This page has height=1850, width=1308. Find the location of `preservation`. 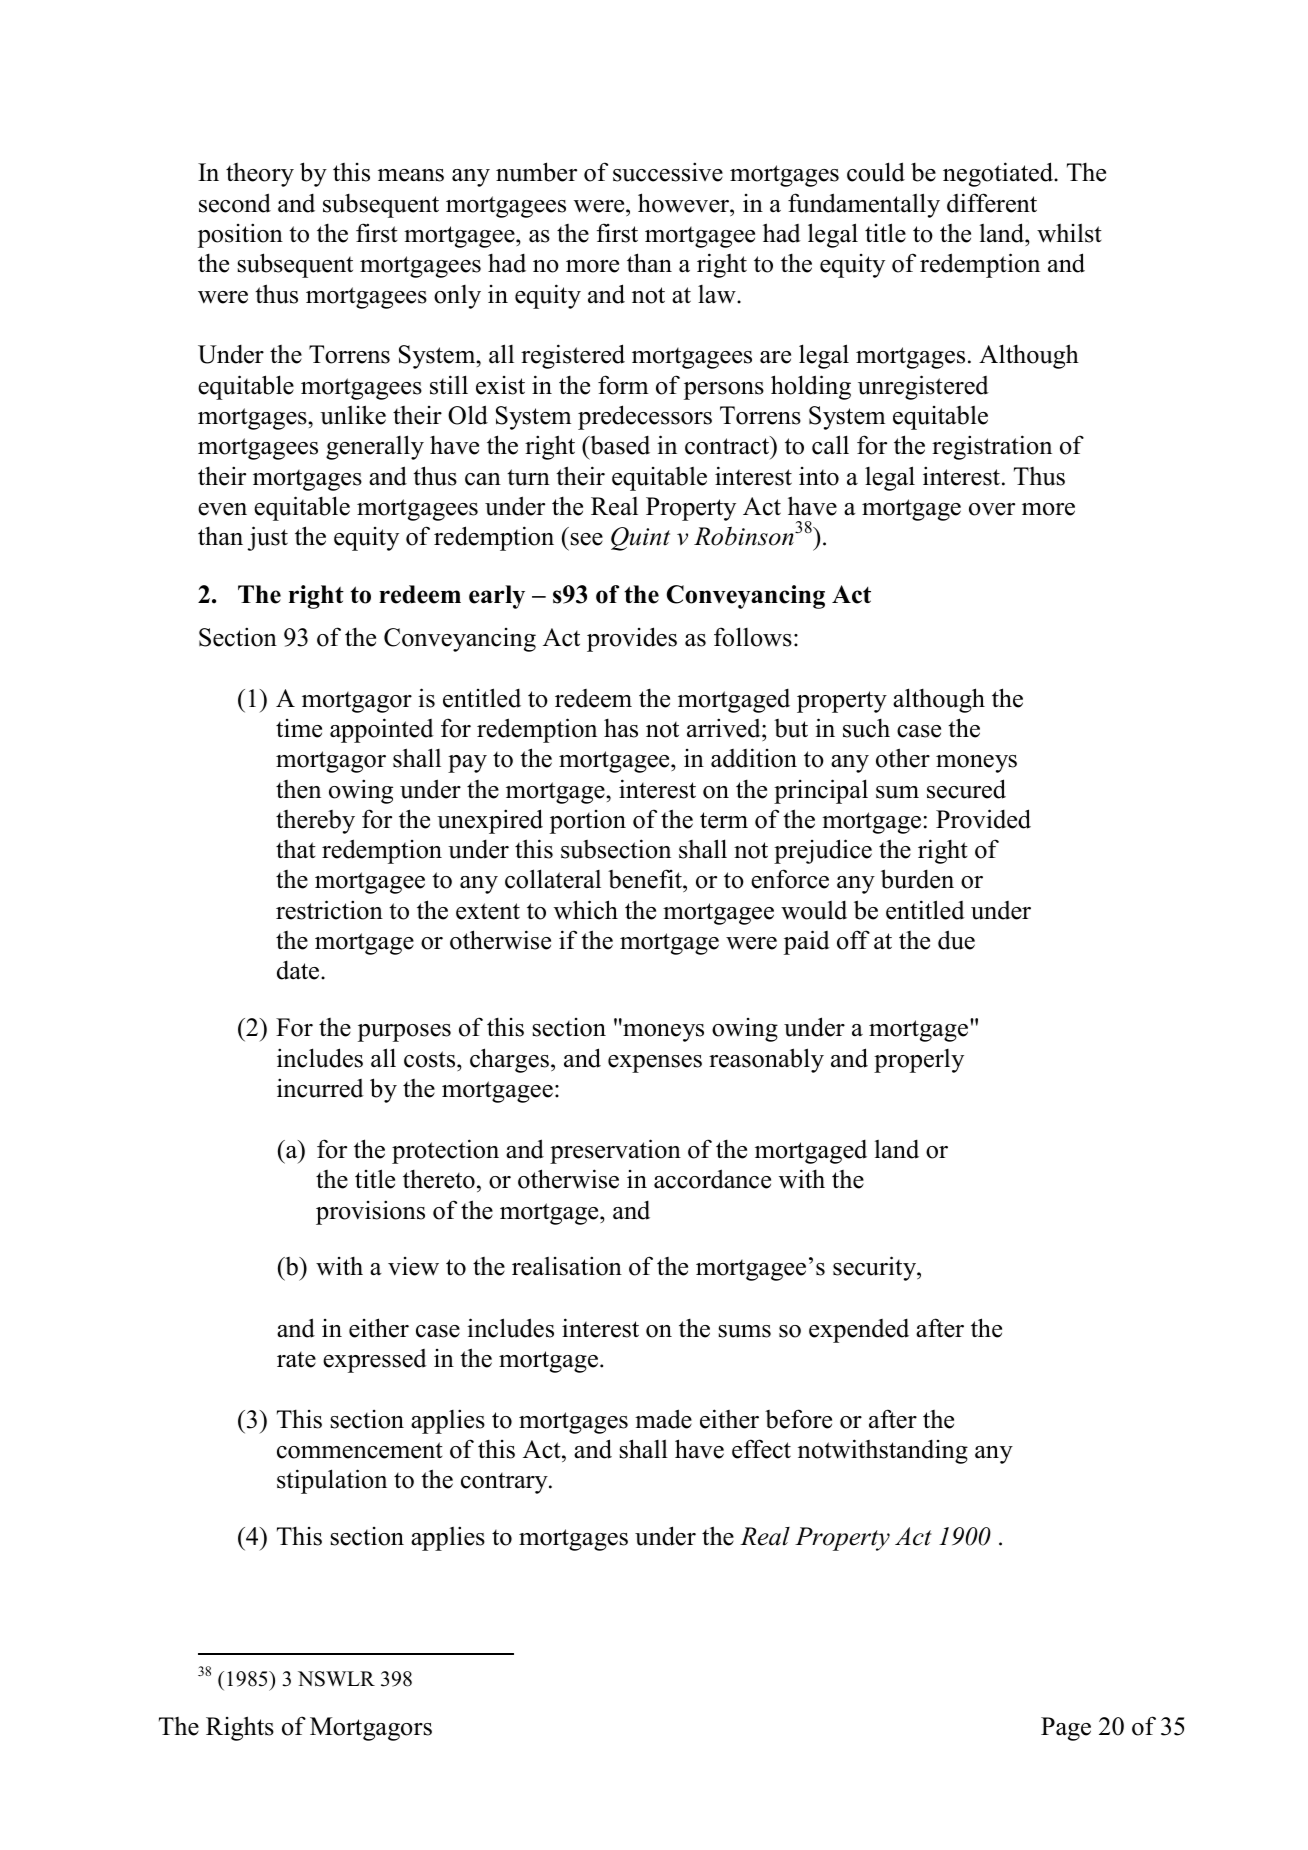

preservation is located at coordinates (615, 1151).
